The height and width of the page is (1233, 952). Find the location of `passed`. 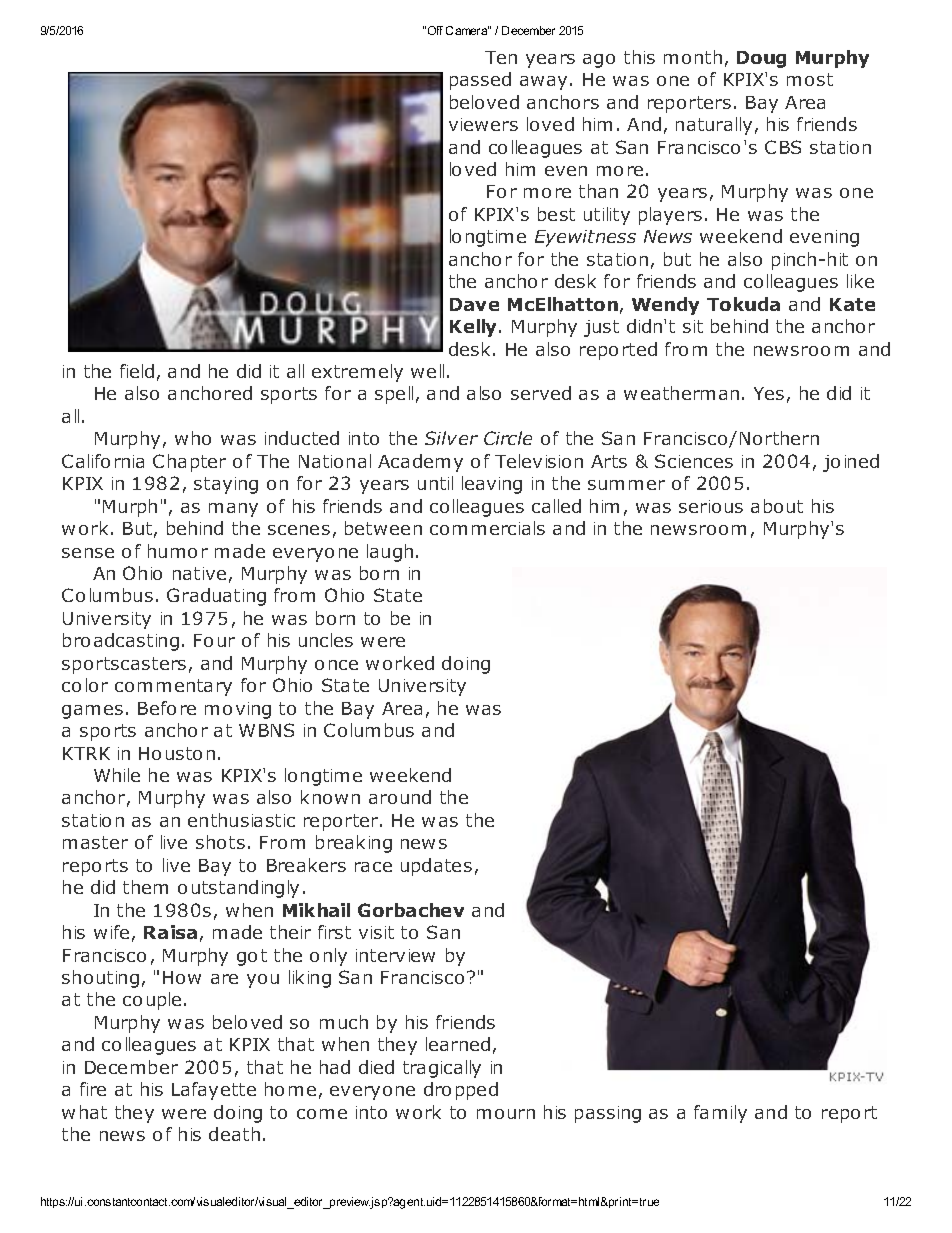

passed is located at coordinates (480, 81).
